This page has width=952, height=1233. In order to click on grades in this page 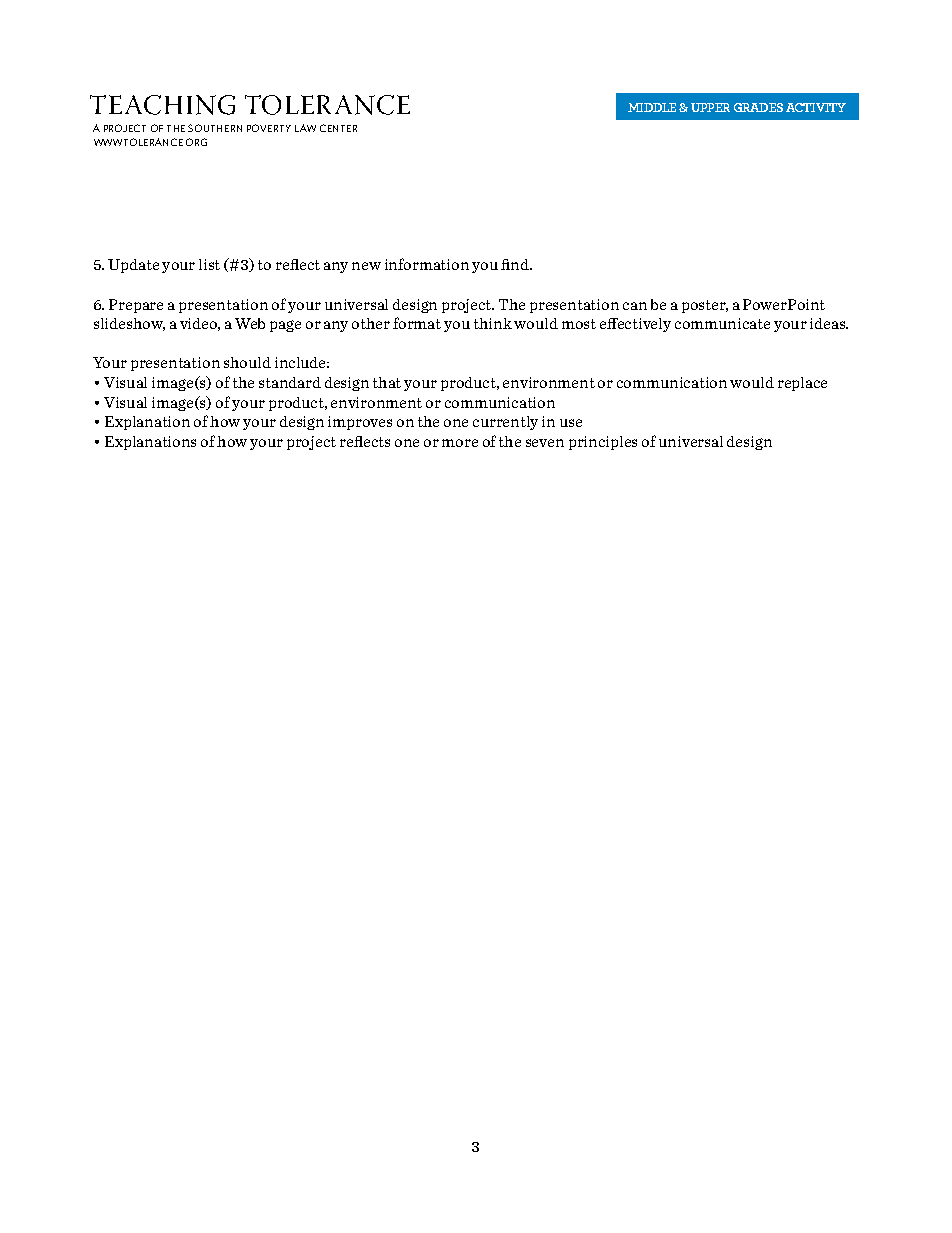, I will do `click(758, 107)`.
